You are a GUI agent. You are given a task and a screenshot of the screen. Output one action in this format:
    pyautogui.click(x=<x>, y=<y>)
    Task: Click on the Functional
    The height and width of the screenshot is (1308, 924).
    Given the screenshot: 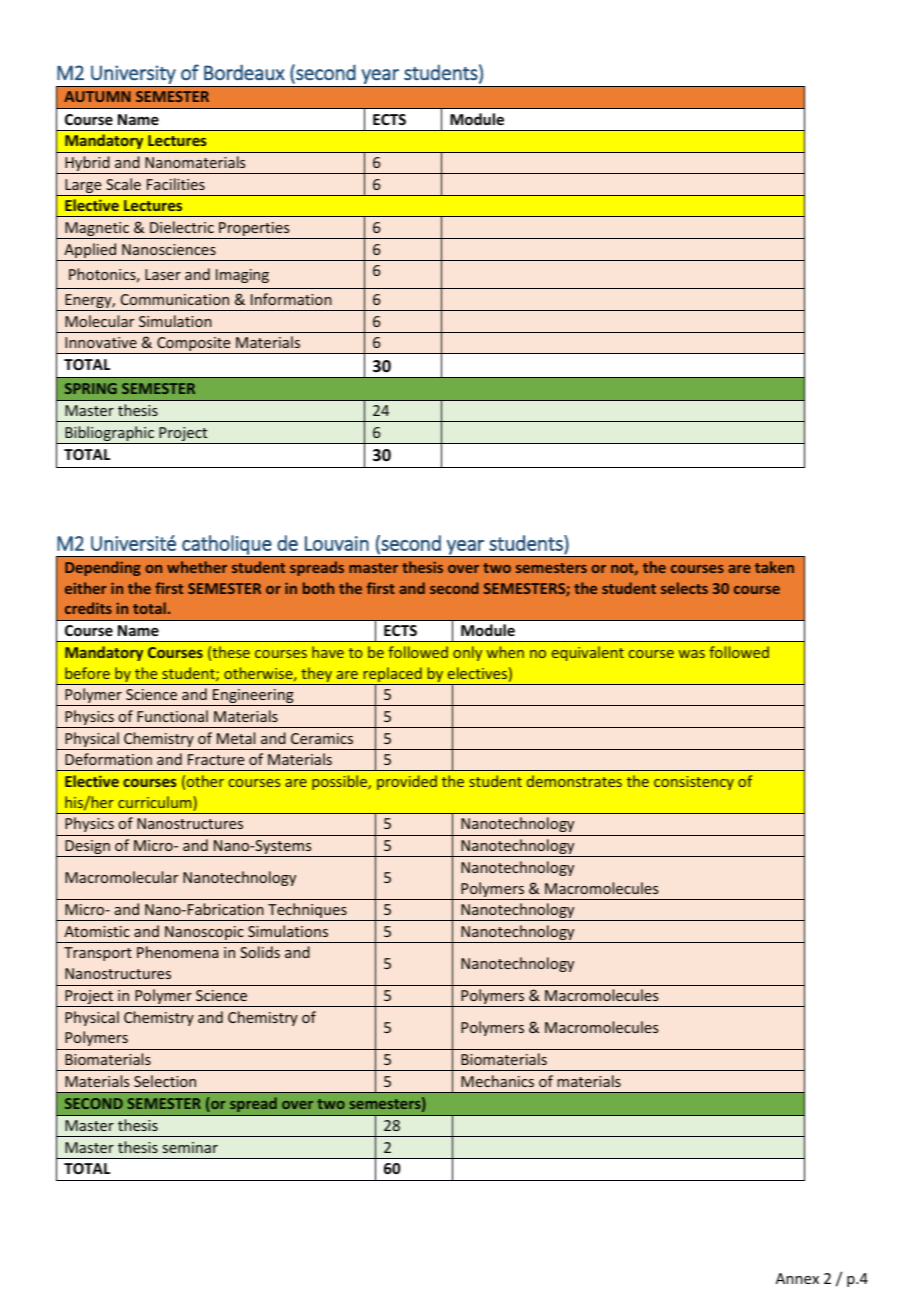 What is the action you would take?
    pyautogui.click(x=172, y=716)
